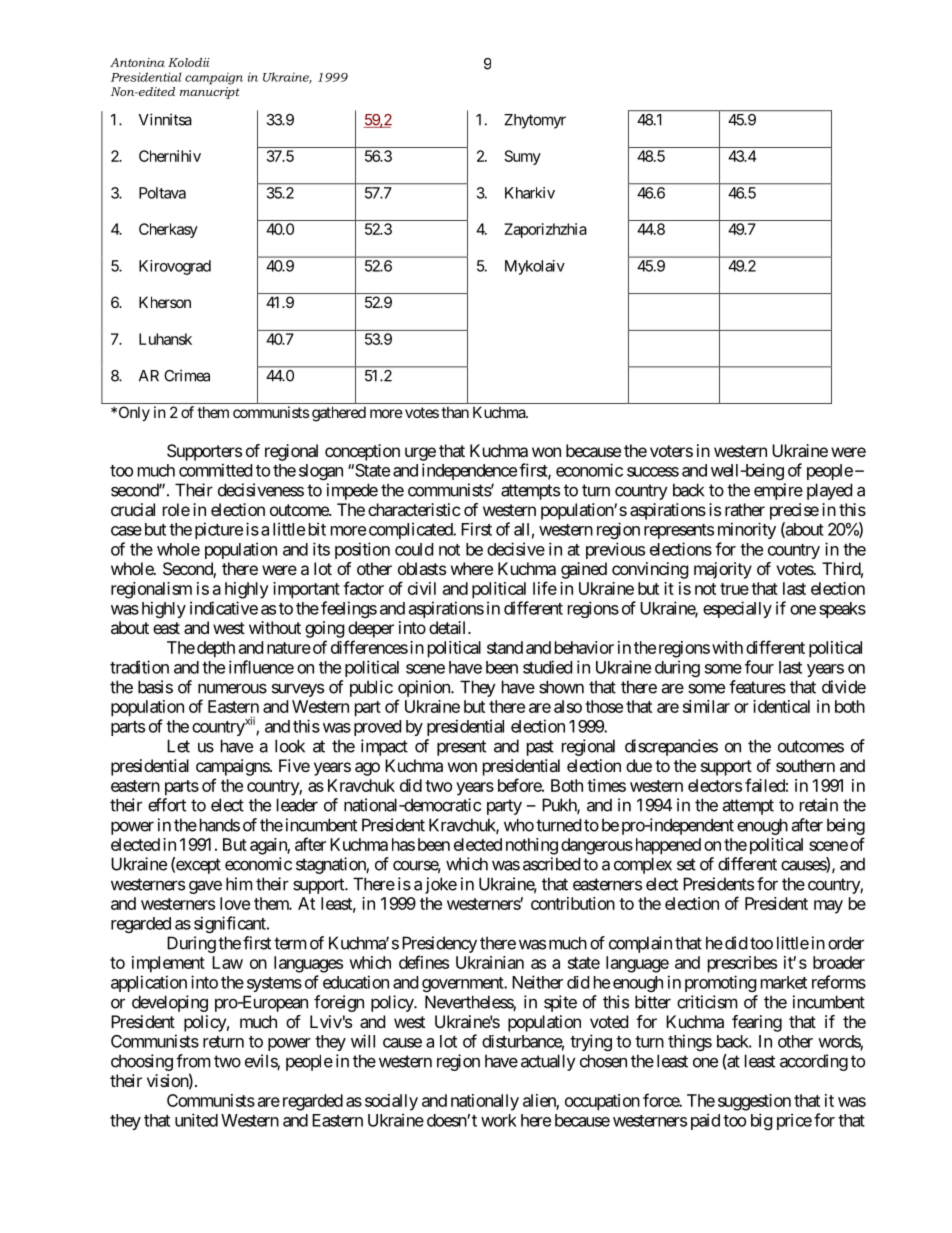 This screenshot has width=952, height=1233. I want to click on than, so click(455, 412).
